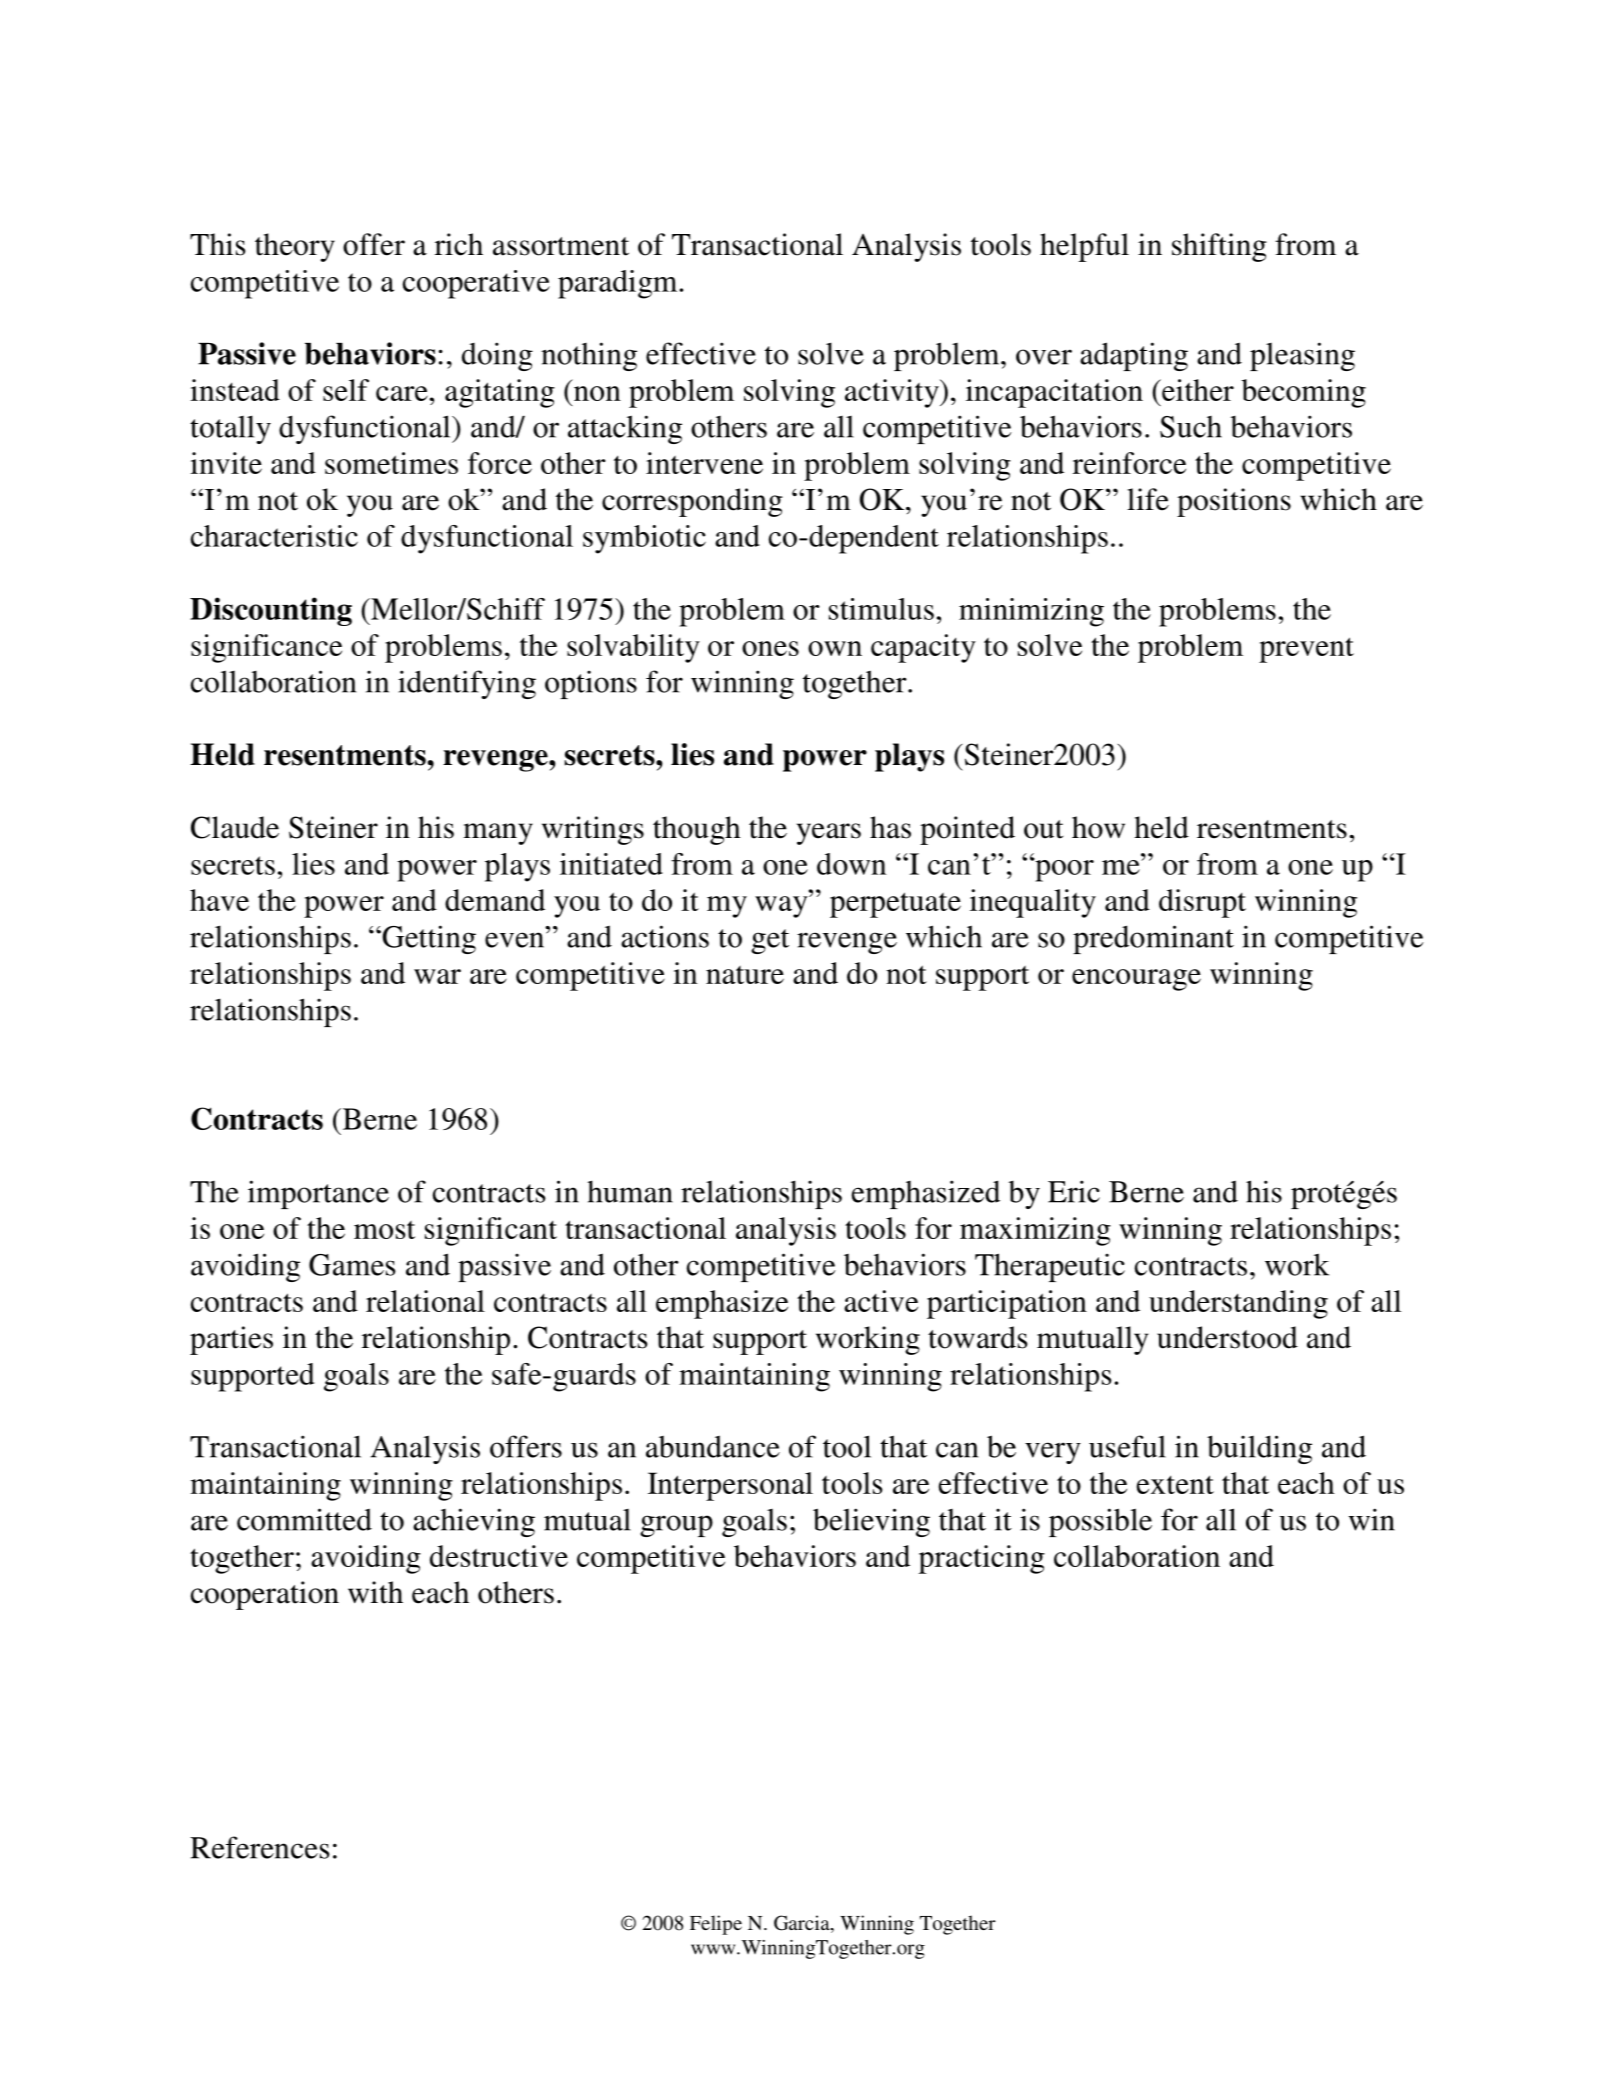 Image resolution: width=1616 pixels, height=2091 pixels. Describe the element at coordinates (260, 1847) in the screenshot. I see `References` at that location.
